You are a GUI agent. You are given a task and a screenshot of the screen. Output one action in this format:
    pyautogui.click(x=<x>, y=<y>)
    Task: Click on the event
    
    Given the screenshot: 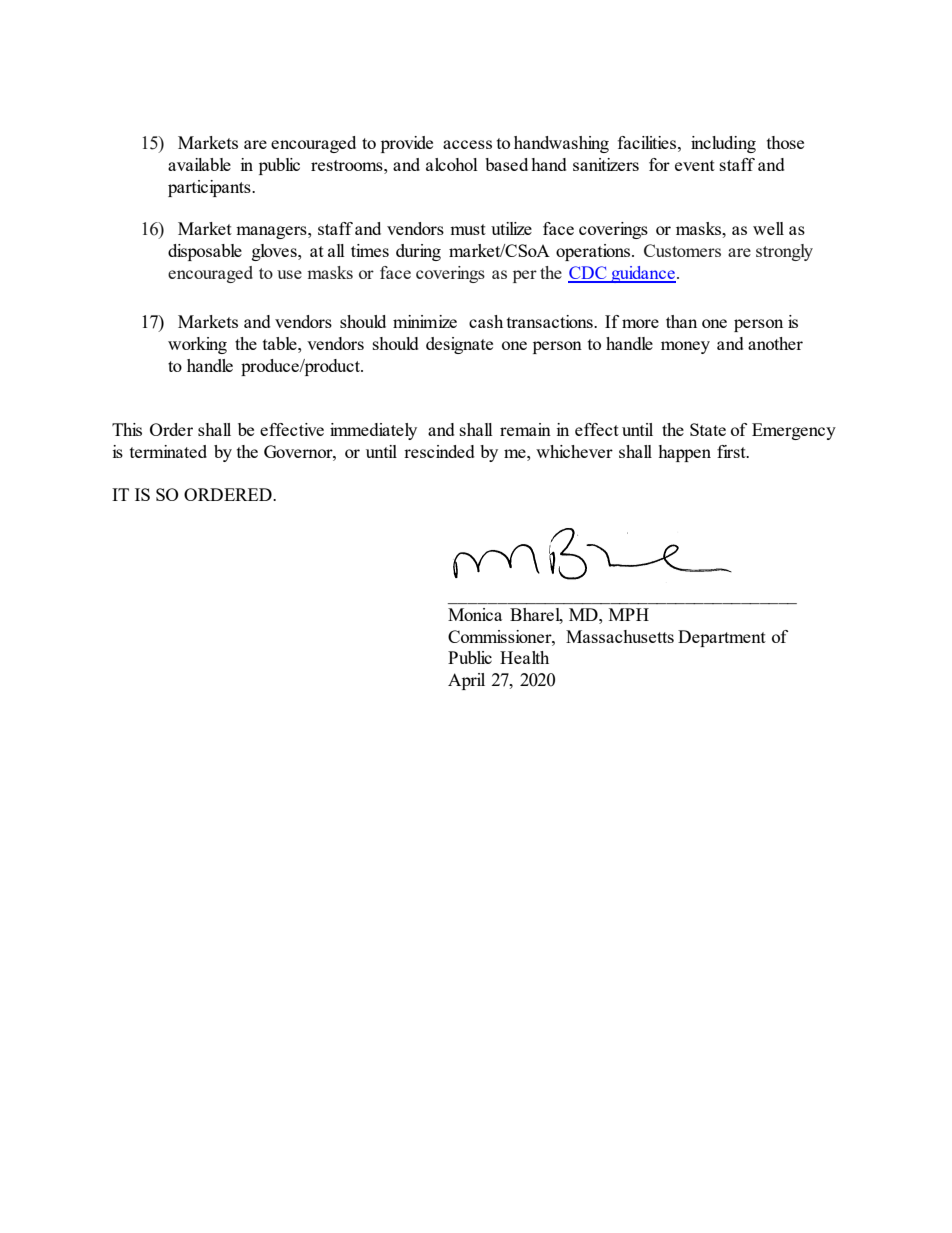 What is the action you would take?
    pyautogui.click(x=695, y=165)
